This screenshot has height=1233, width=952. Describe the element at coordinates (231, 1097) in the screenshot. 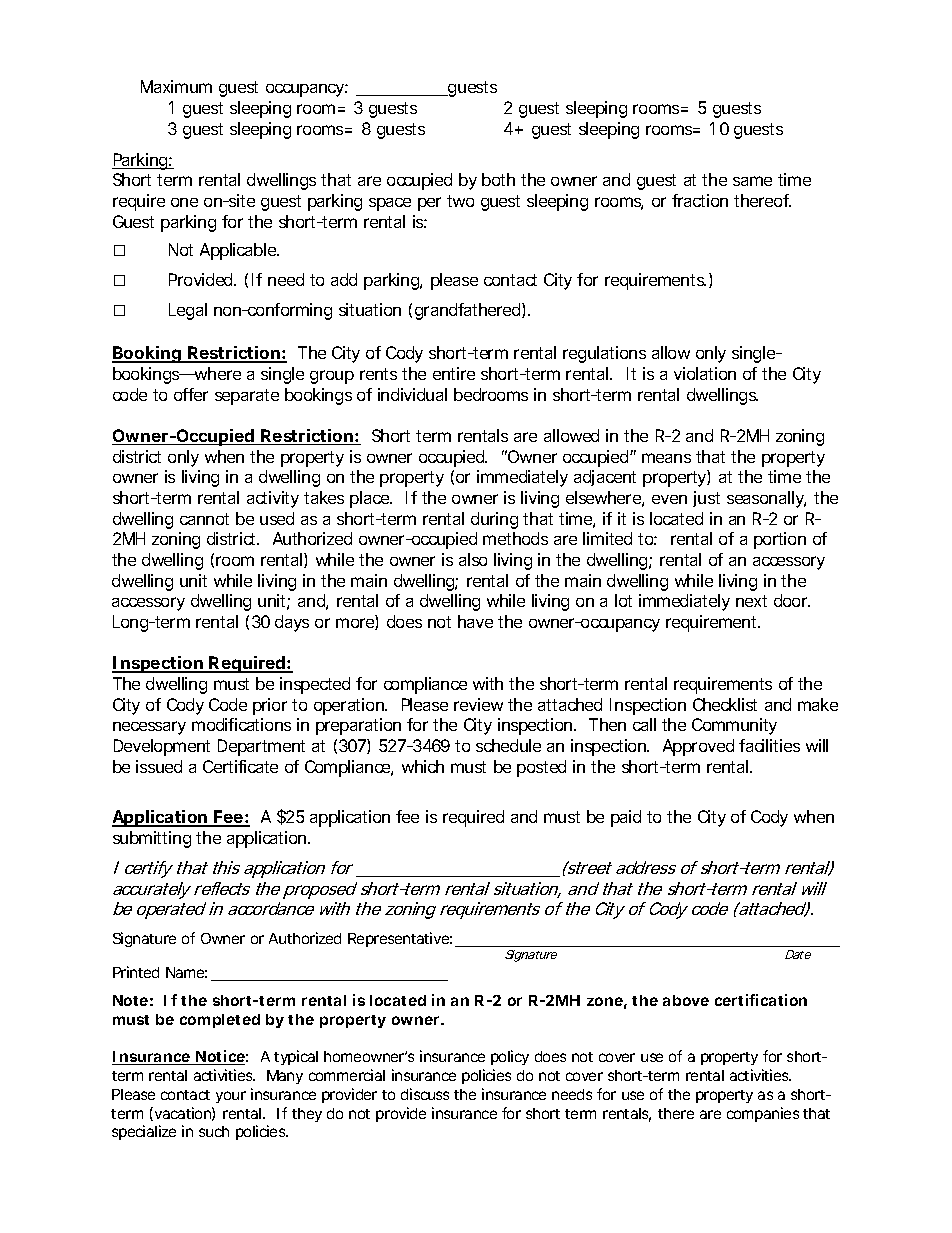

I see `your` at that location.
